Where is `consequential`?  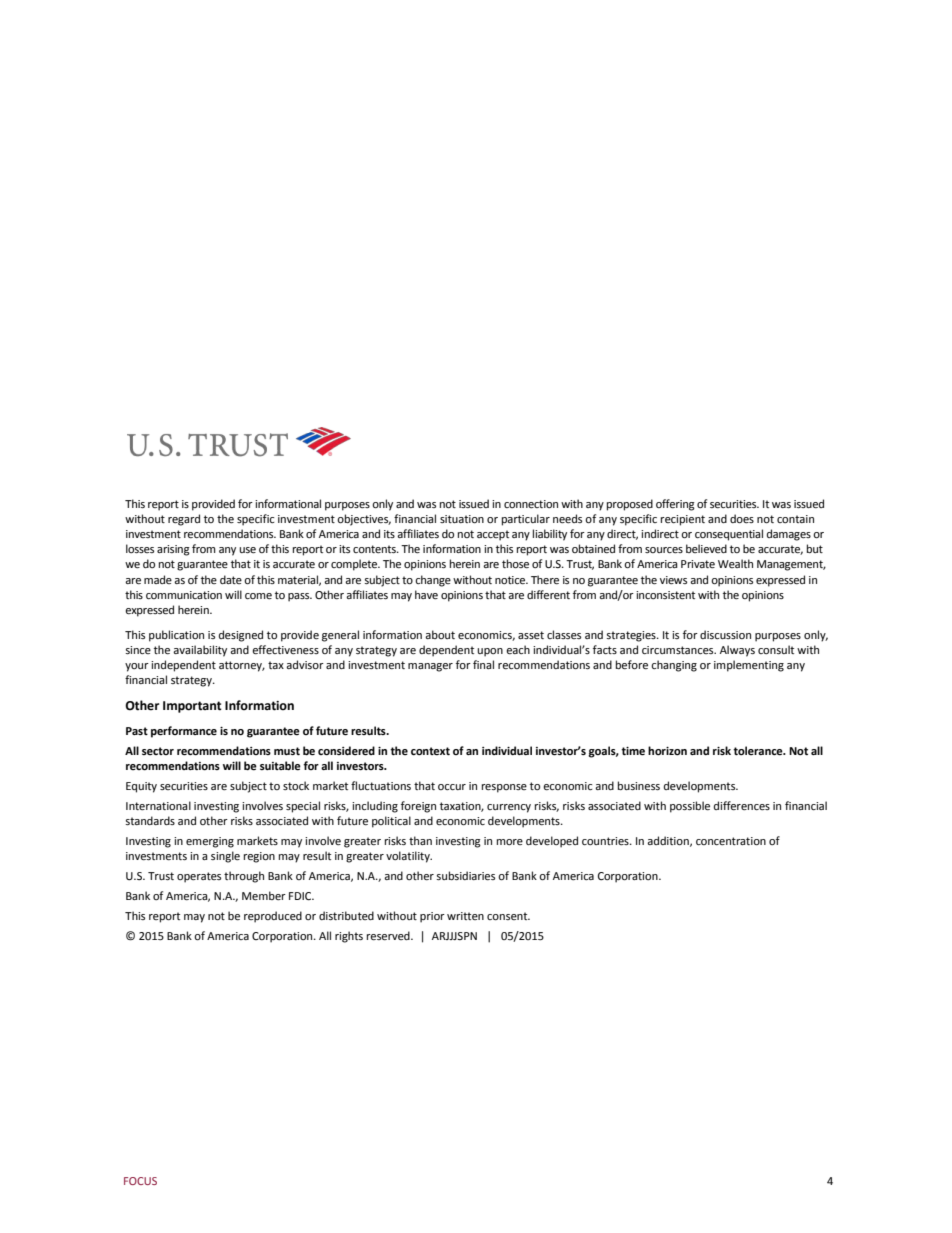
consequential is located at coordinates (729, 535).
